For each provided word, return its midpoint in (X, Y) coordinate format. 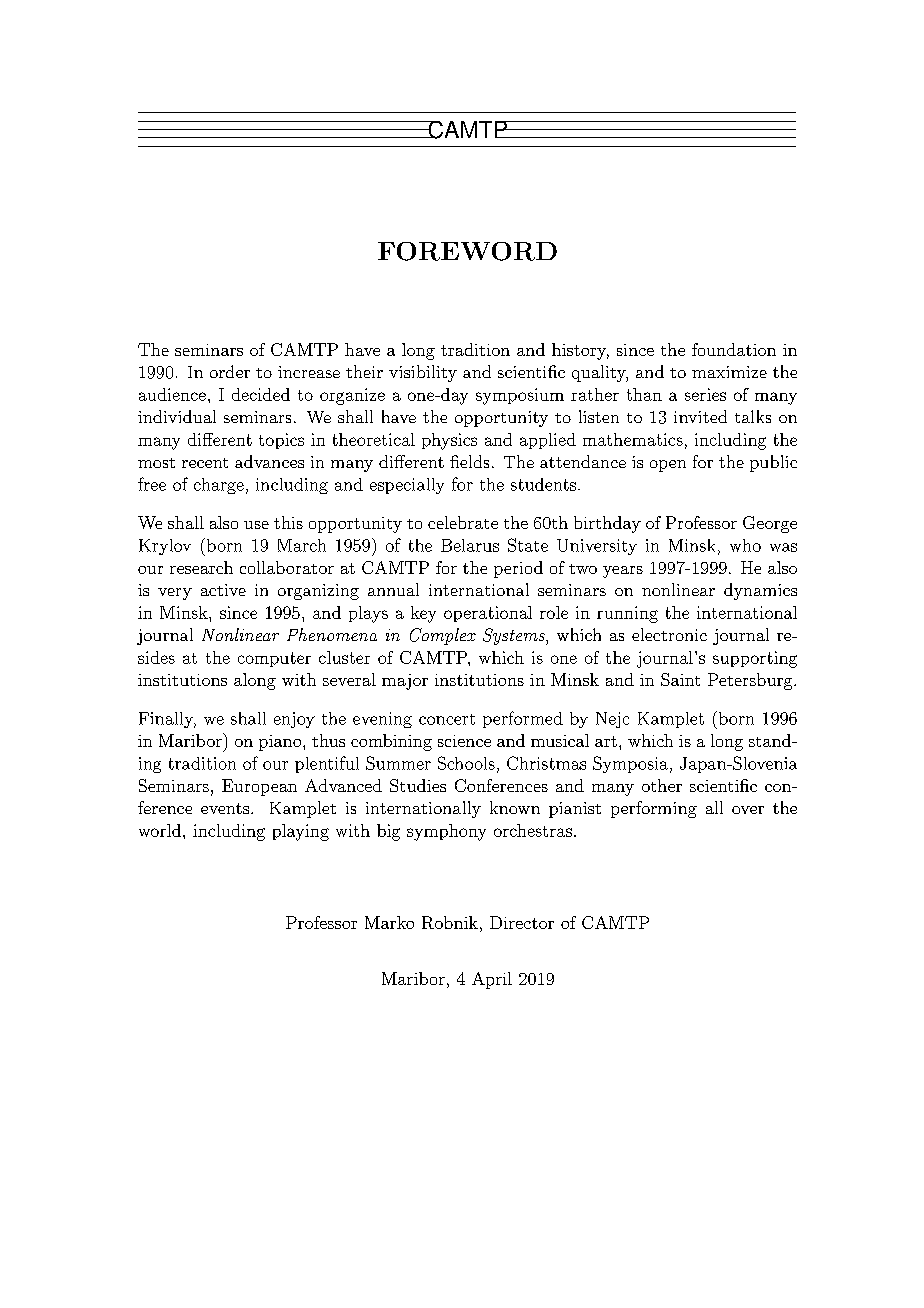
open (668, 466)
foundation (734, 349)
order (230, 371)
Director (522, 922)
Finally (167, 720)
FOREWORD (467, 251)
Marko (389, 922)
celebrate (463, 522)
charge (219, 486)
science (464, 741)
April (492, 980)
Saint (680, 679)
